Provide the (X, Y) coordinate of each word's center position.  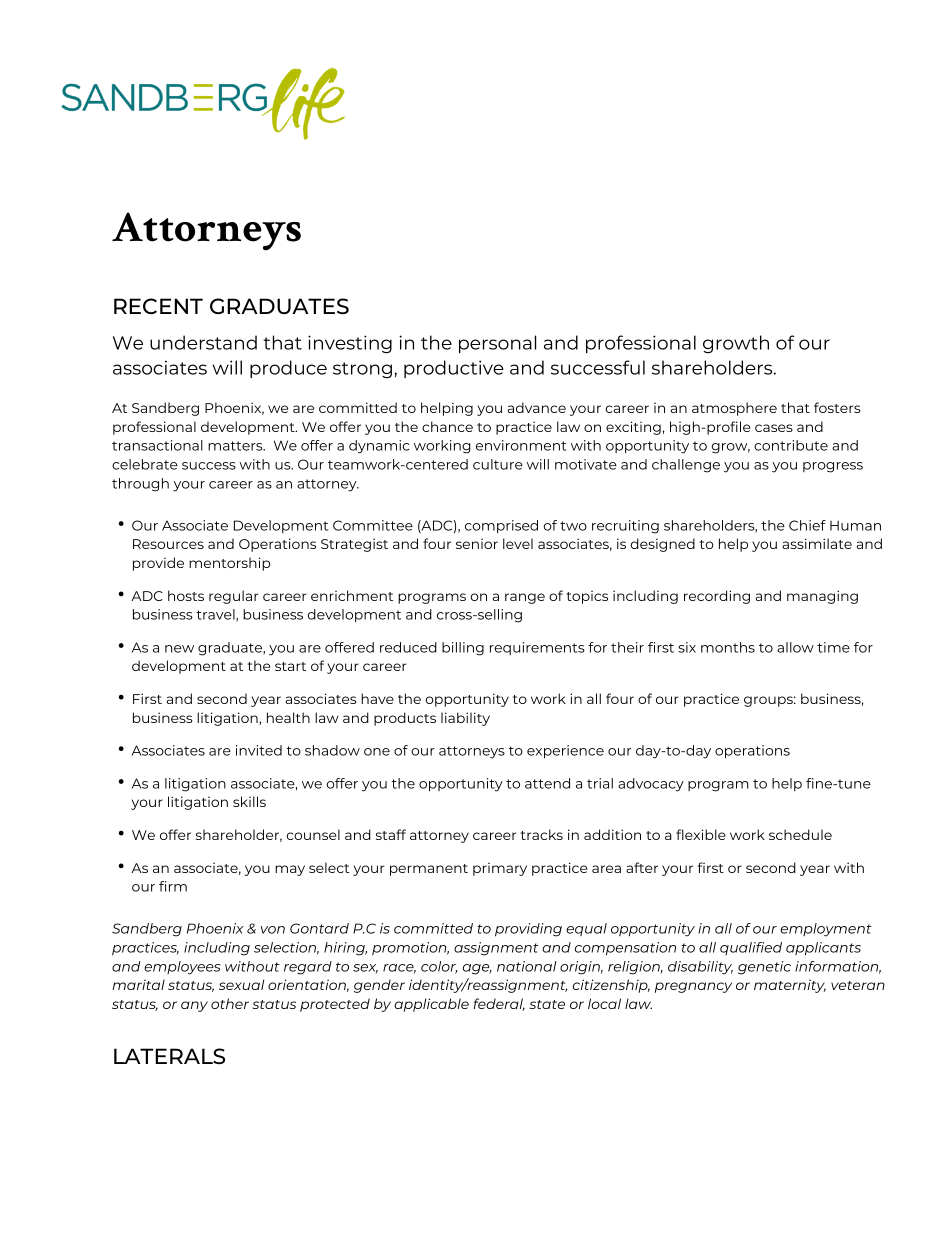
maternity (790, 986)
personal (497, 344)
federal (499, 1004)
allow (795, 647)
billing (463, 649)
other (230, 1003)
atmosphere (734, 409)
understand (203, 342)
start (290, 666)
